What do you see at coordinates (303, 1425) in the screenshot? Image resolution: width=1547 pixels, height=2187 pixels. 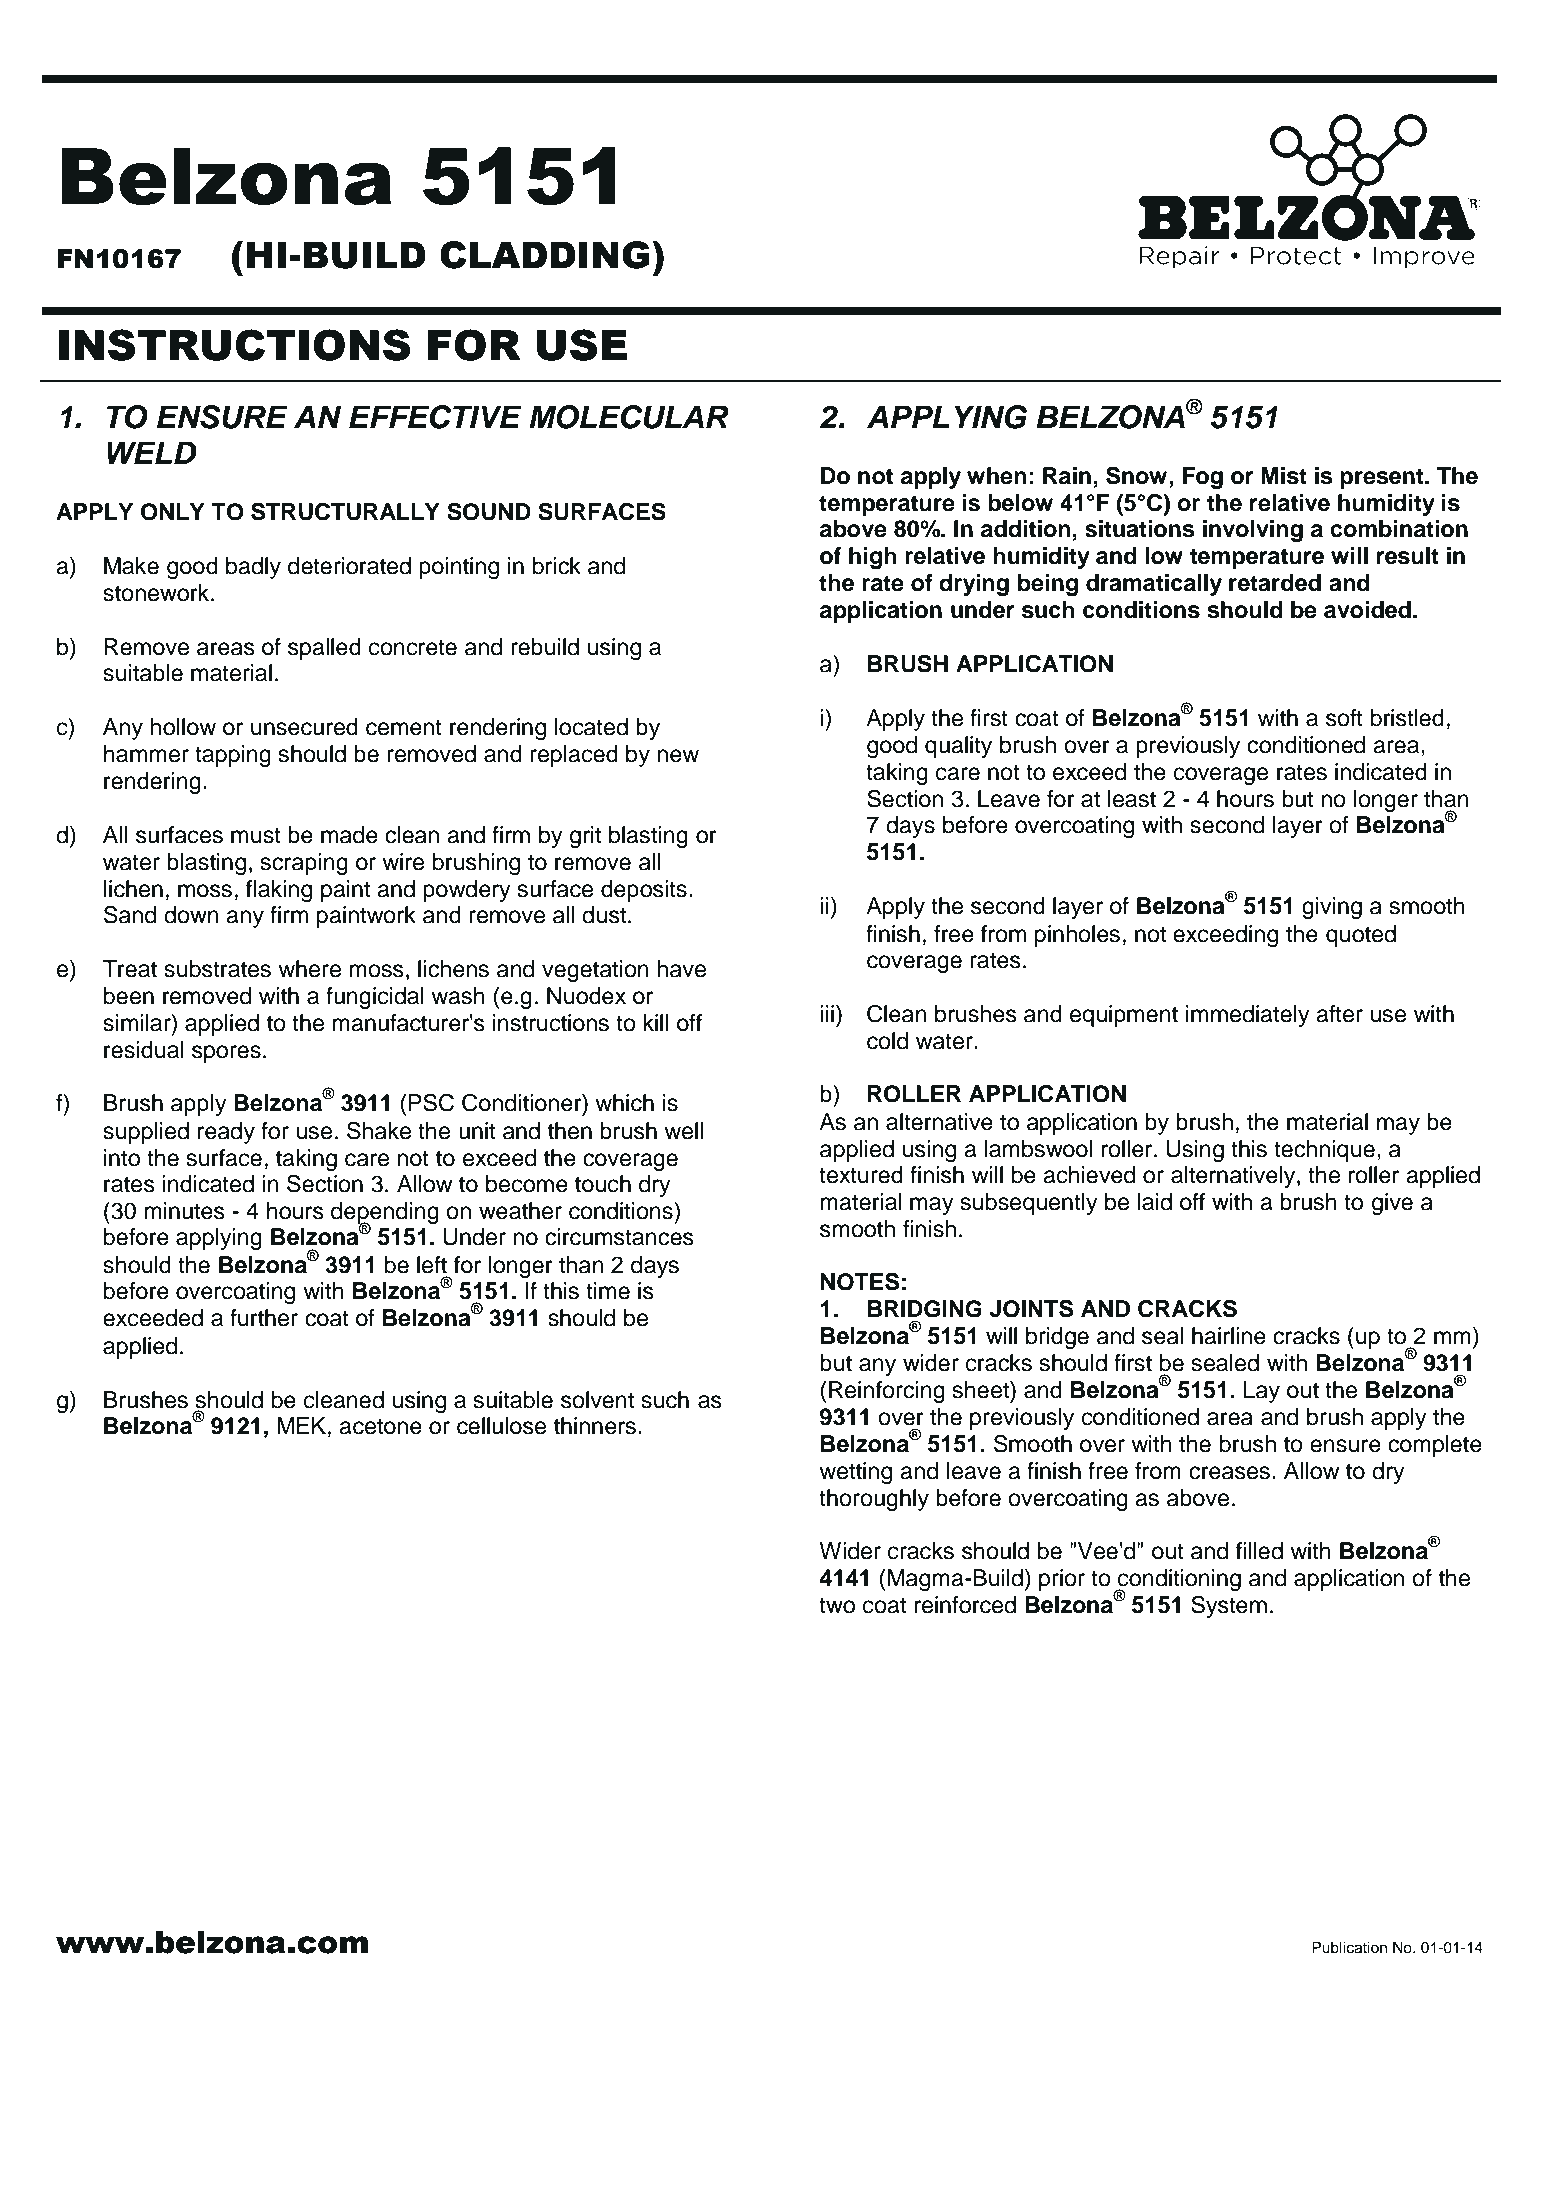 I see `MEK` at bounding box center [303, 1425].
